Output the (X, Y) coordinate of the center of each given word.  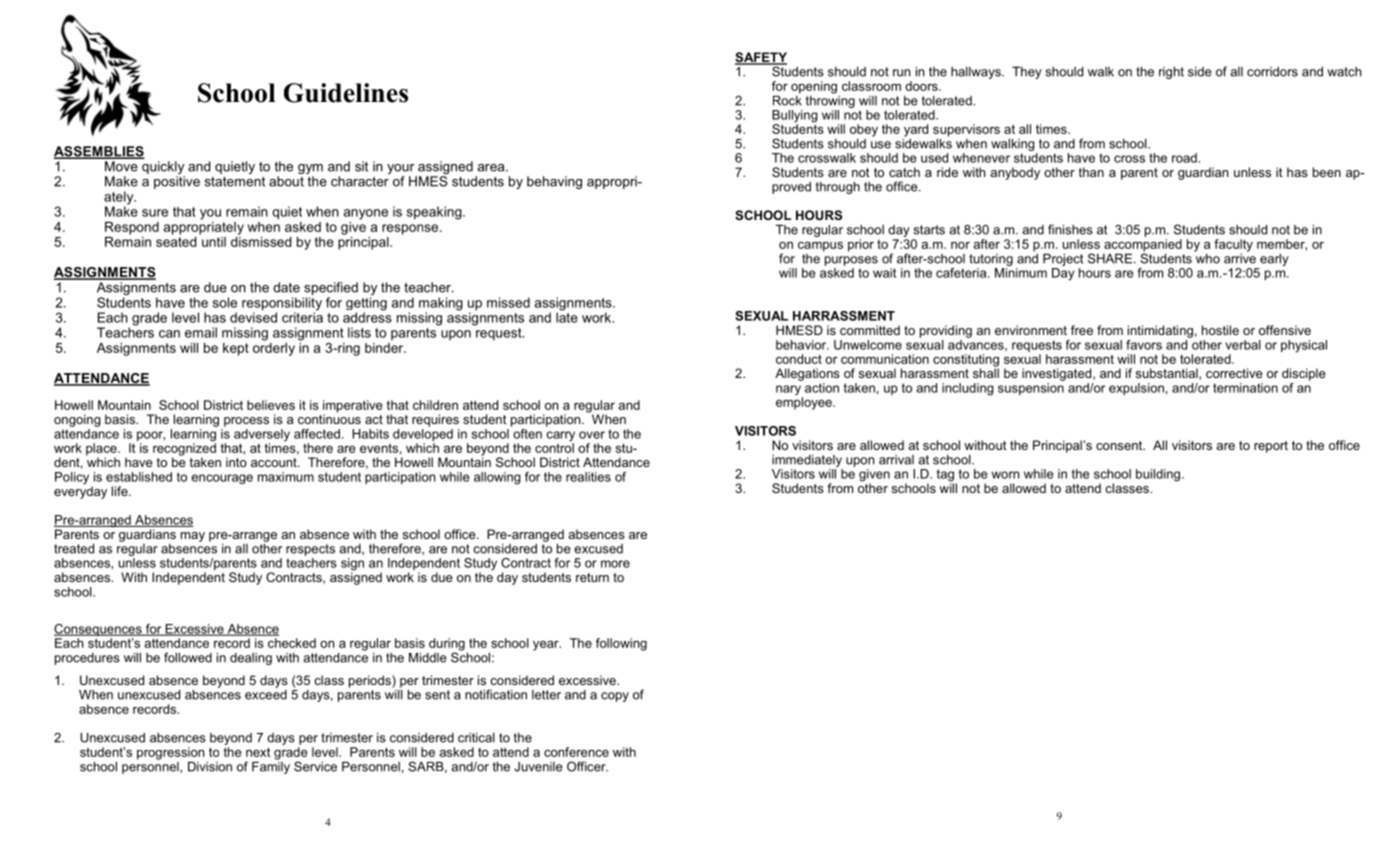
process (246, 422)
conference (576, 752)
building (1159, 475)
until (213, 240)
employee (805, 403)
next (258, 752)
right (1171, 72)
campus (820, 246)
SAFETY (761, 58)
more (615, 564)
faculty (1233, 245)
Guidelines (346, 93)
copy (615, 697)
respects (310, 550)
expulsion (1136, 389)
